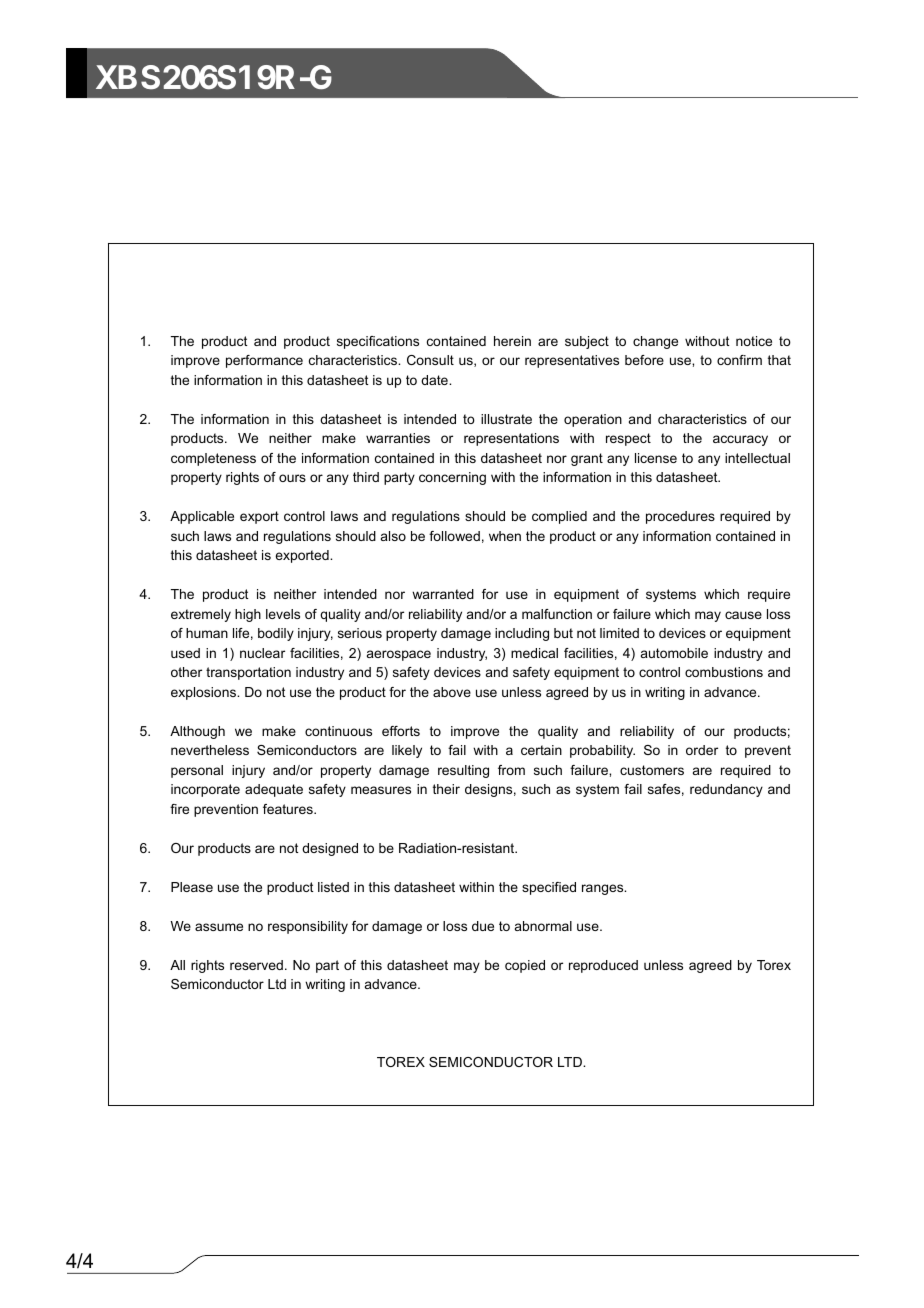  Describe the element at coordinates (262, 653) in the screenshot. I see `nuclear` at that location.
